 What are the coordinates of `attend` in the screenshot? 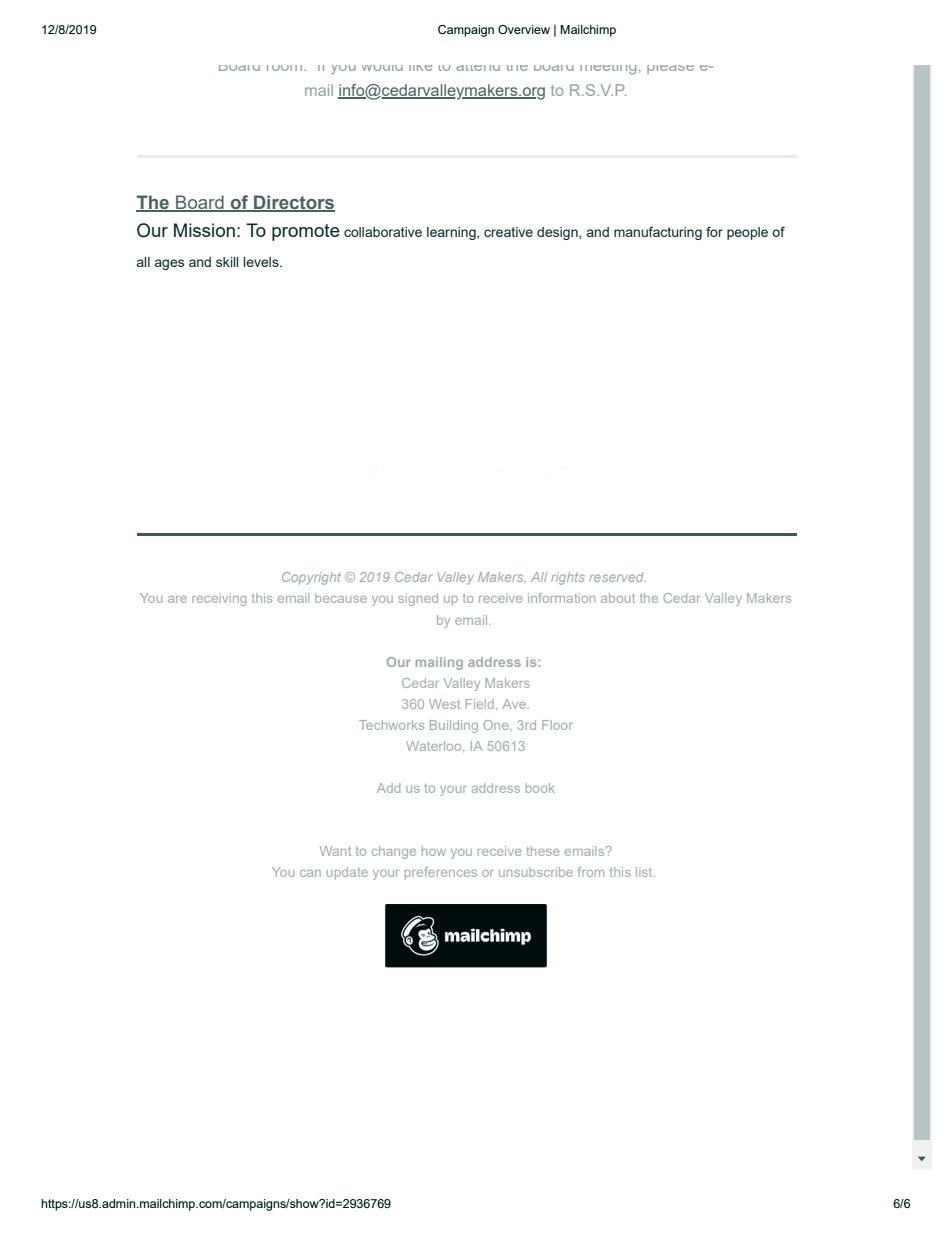 It's located at (478, 68).
